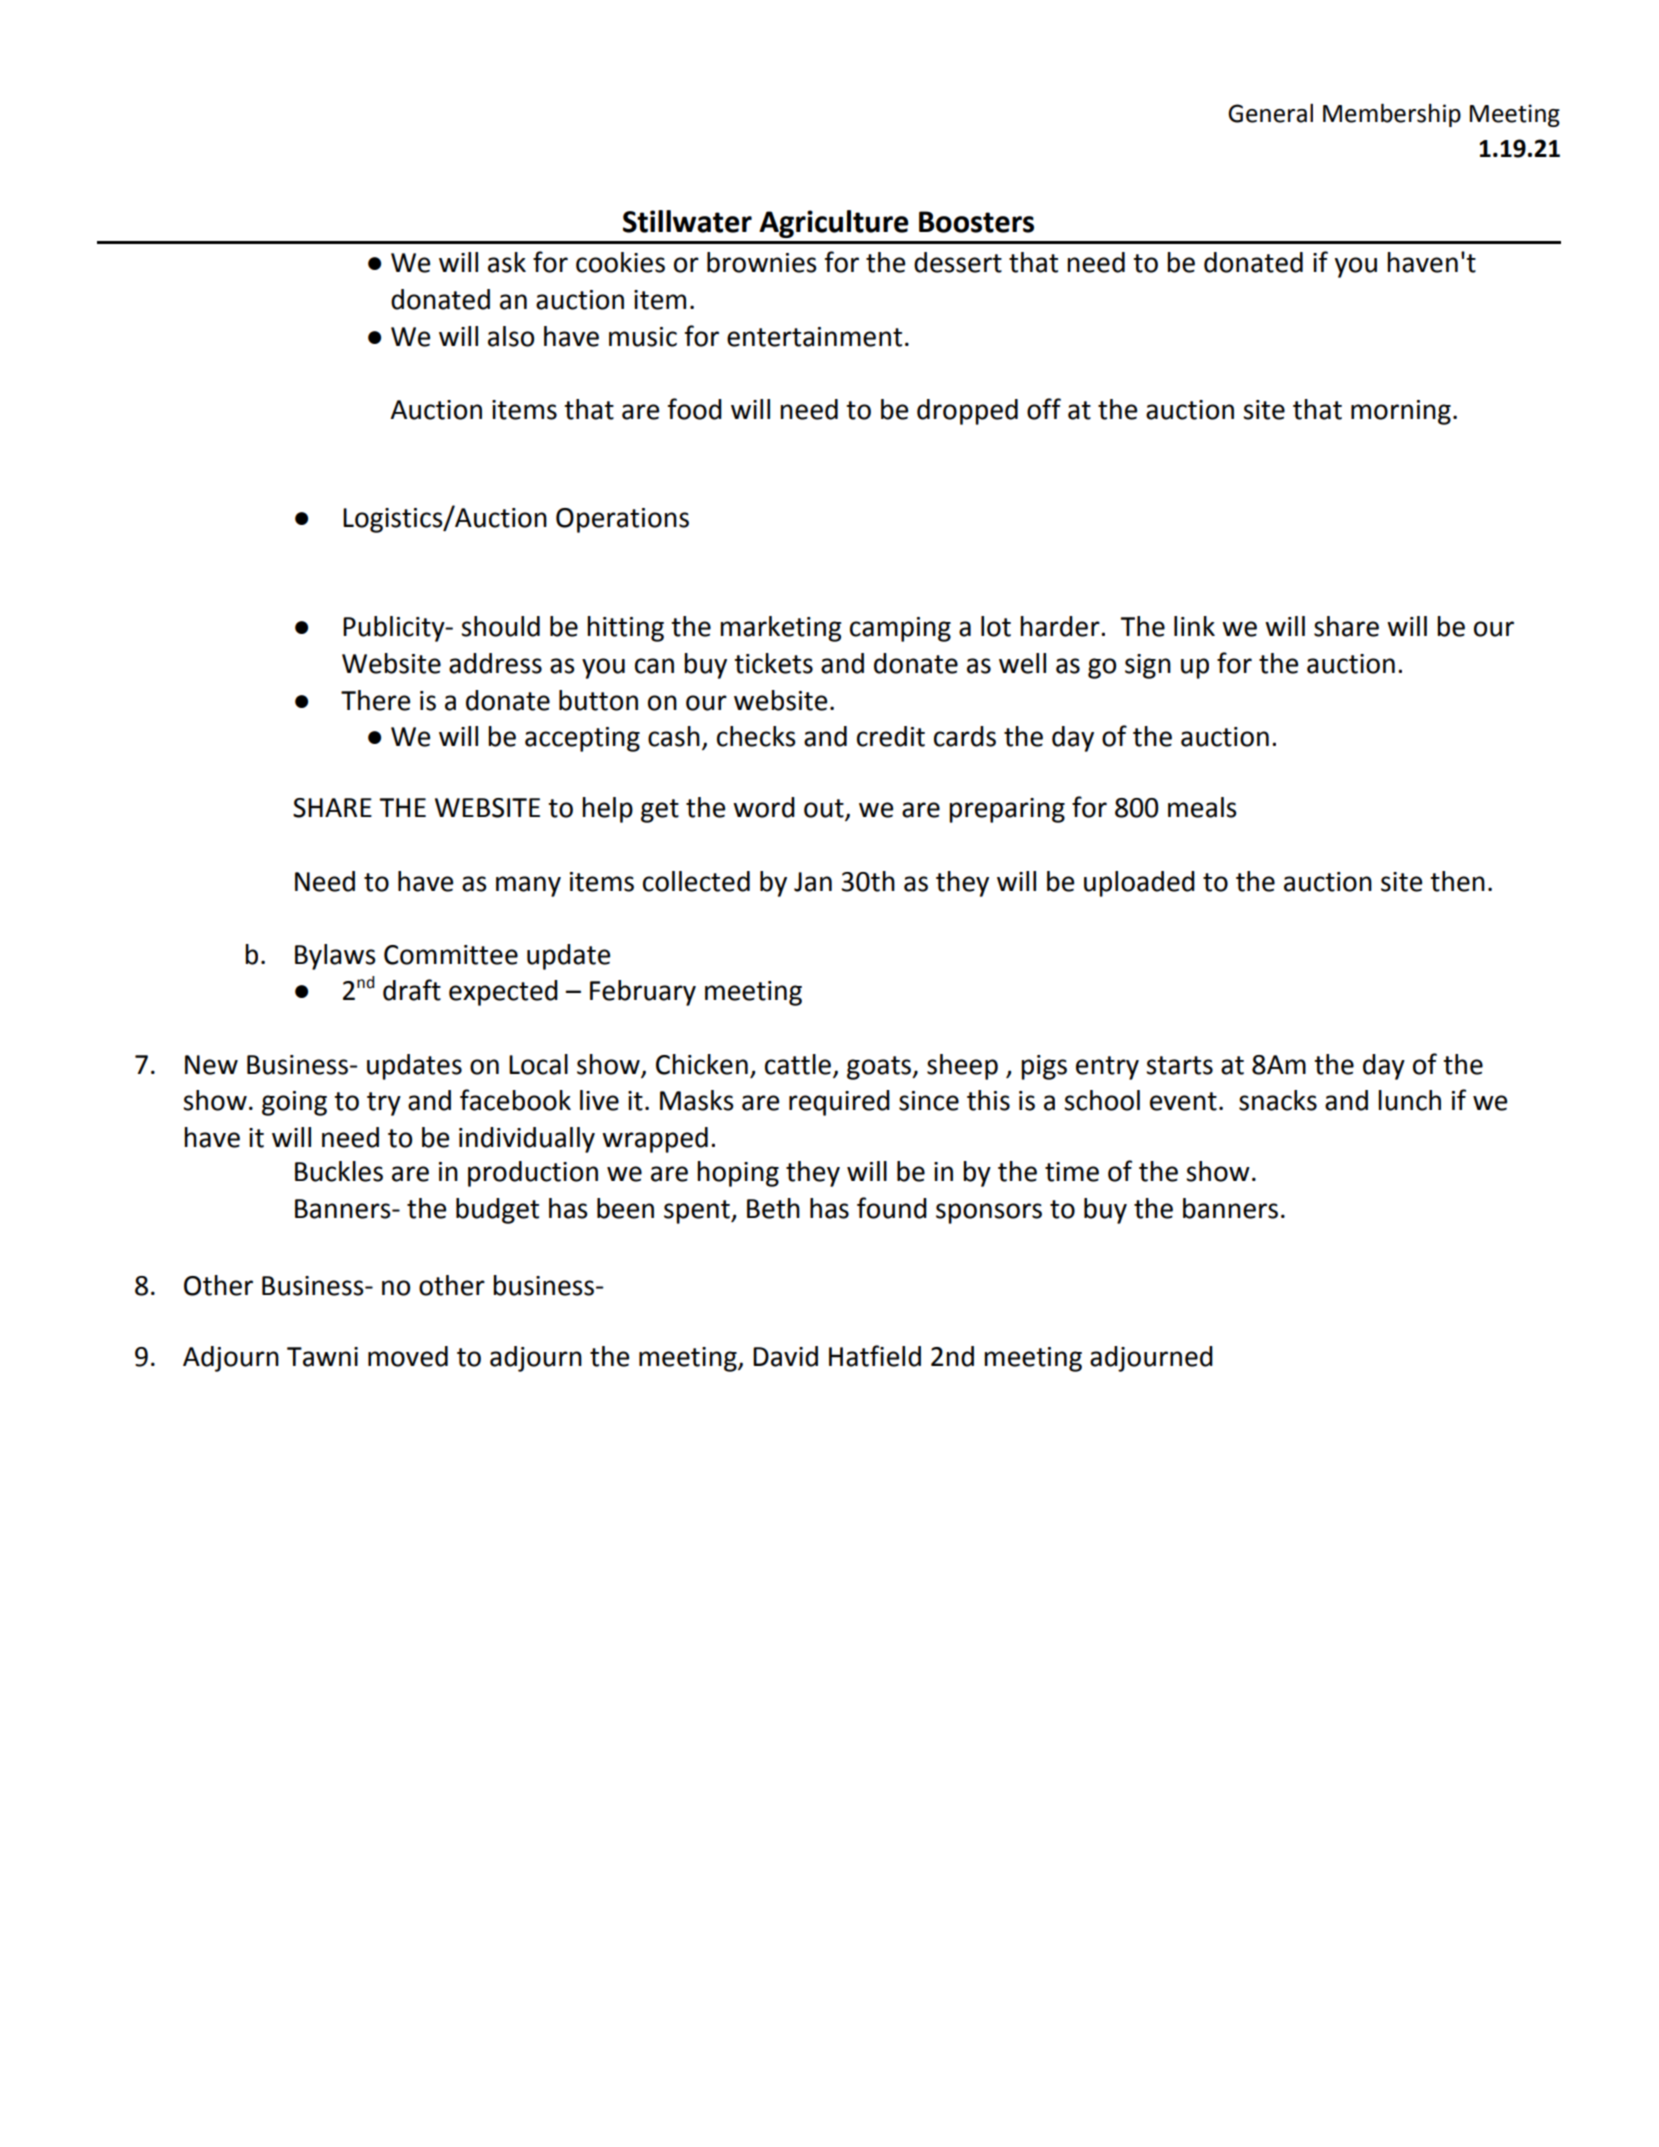  What do you see at coordinates (375, 700) in the page?
I see `There` at bounding box center [375, 700].
